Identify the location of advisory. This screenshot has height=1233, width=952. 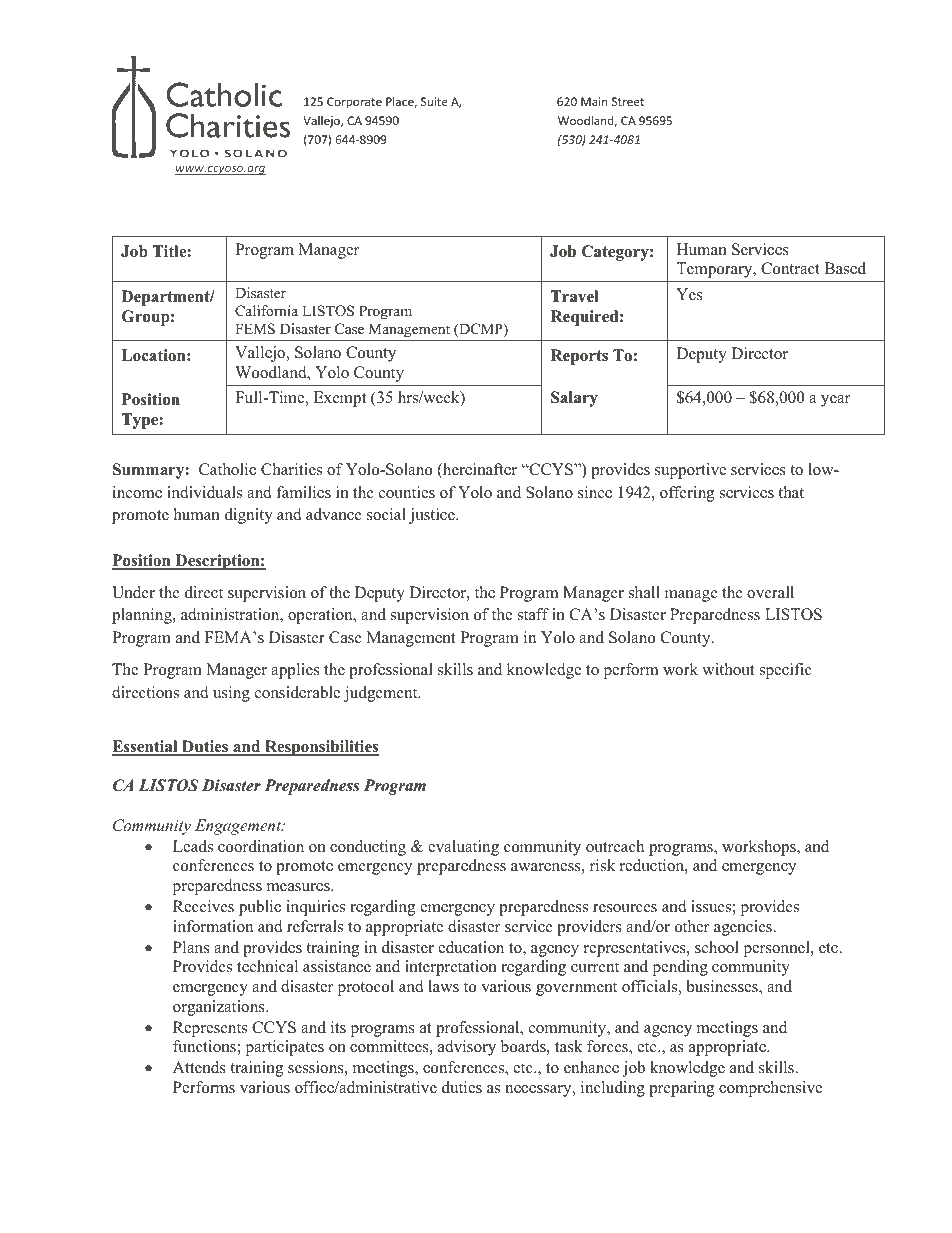
(467, 1048).
